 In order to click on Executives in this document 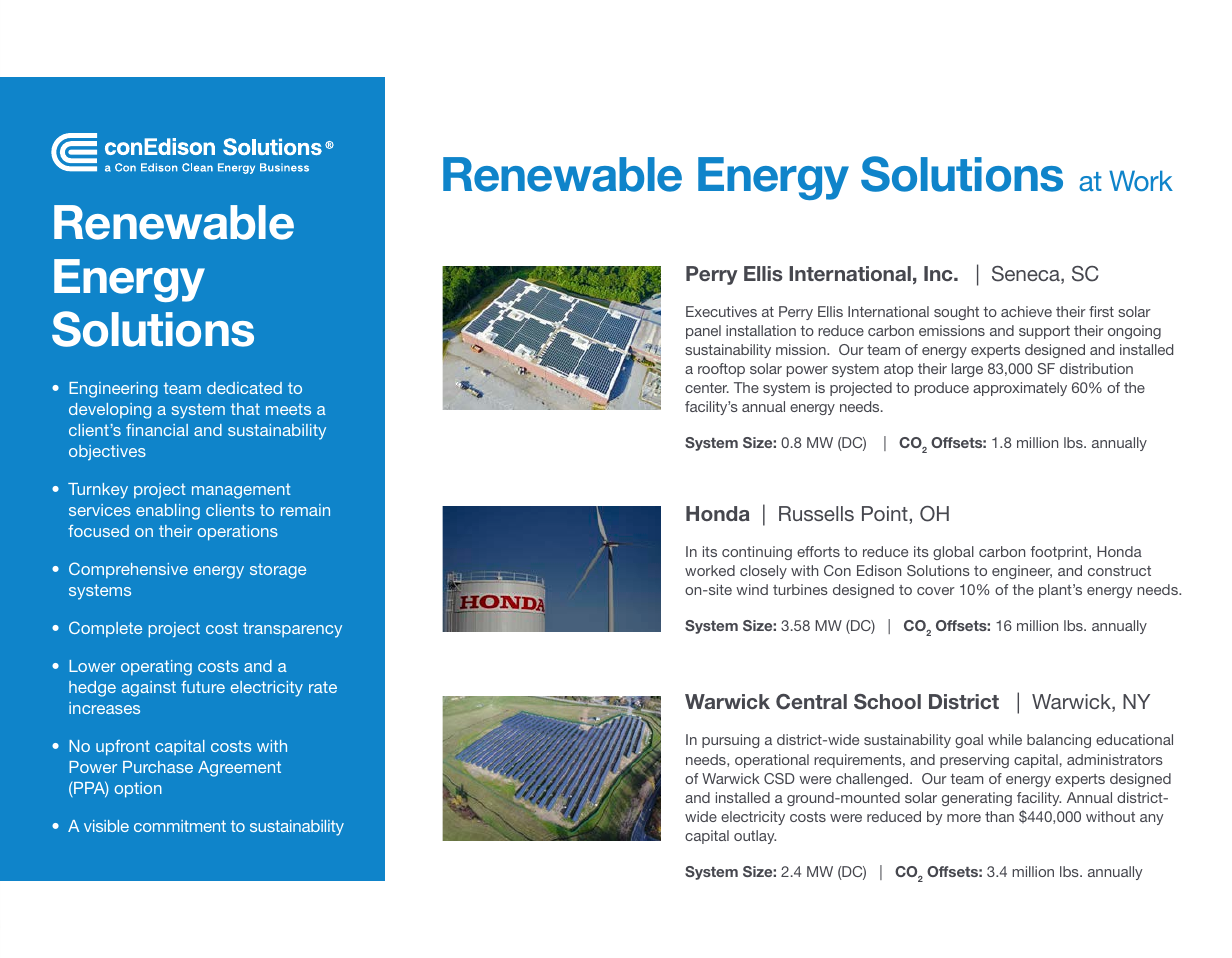, I will do `click(721, 311)`.
